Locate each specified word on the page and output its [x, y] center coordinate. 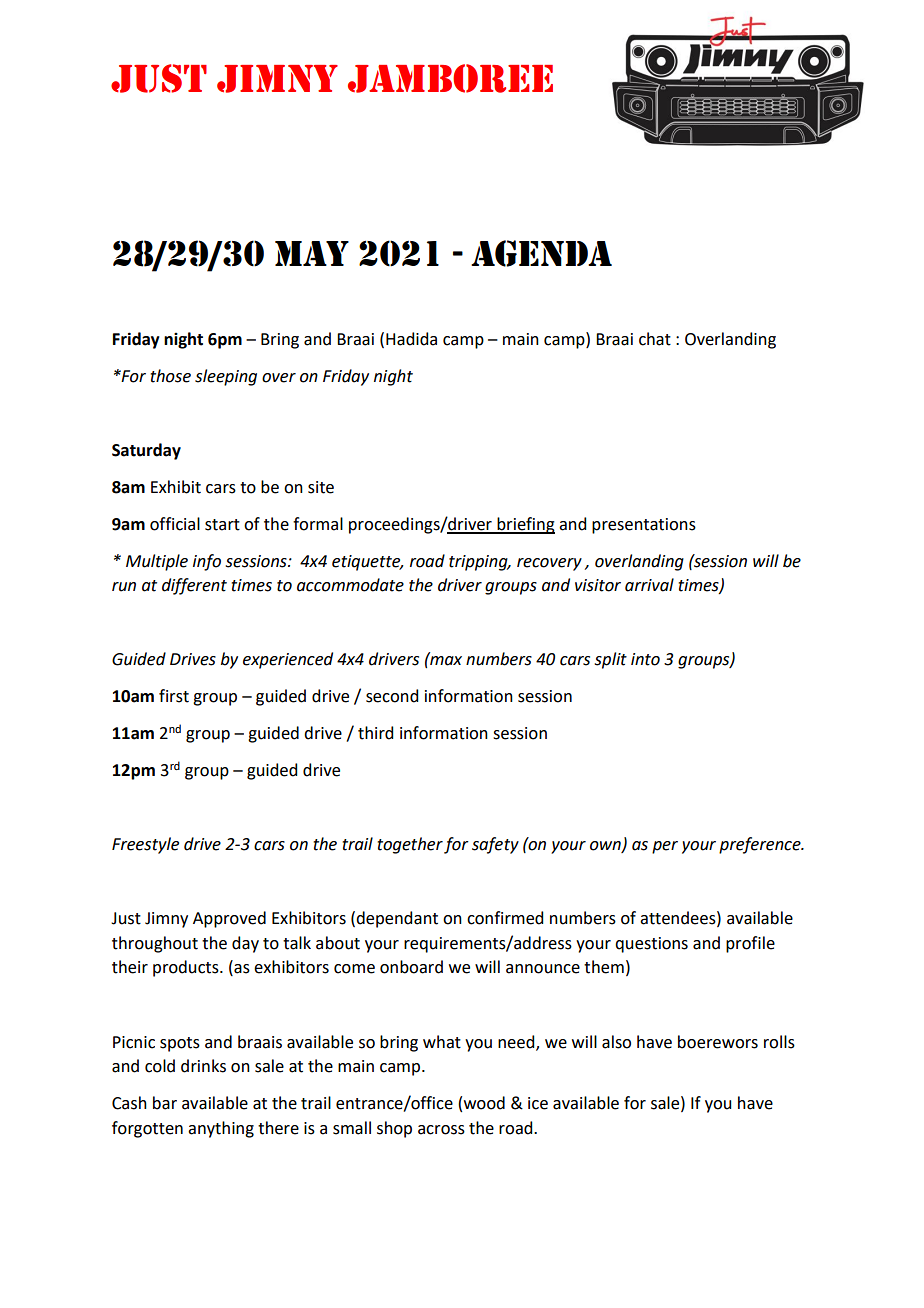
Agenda [541, 253]
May [312, 253]
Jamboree [450, 78]
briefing [525, 525]
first [174, 696]
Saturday [146, 451]
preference [761, 845]
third [375, 733]
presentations [644, 526]
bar [165, 1103]
